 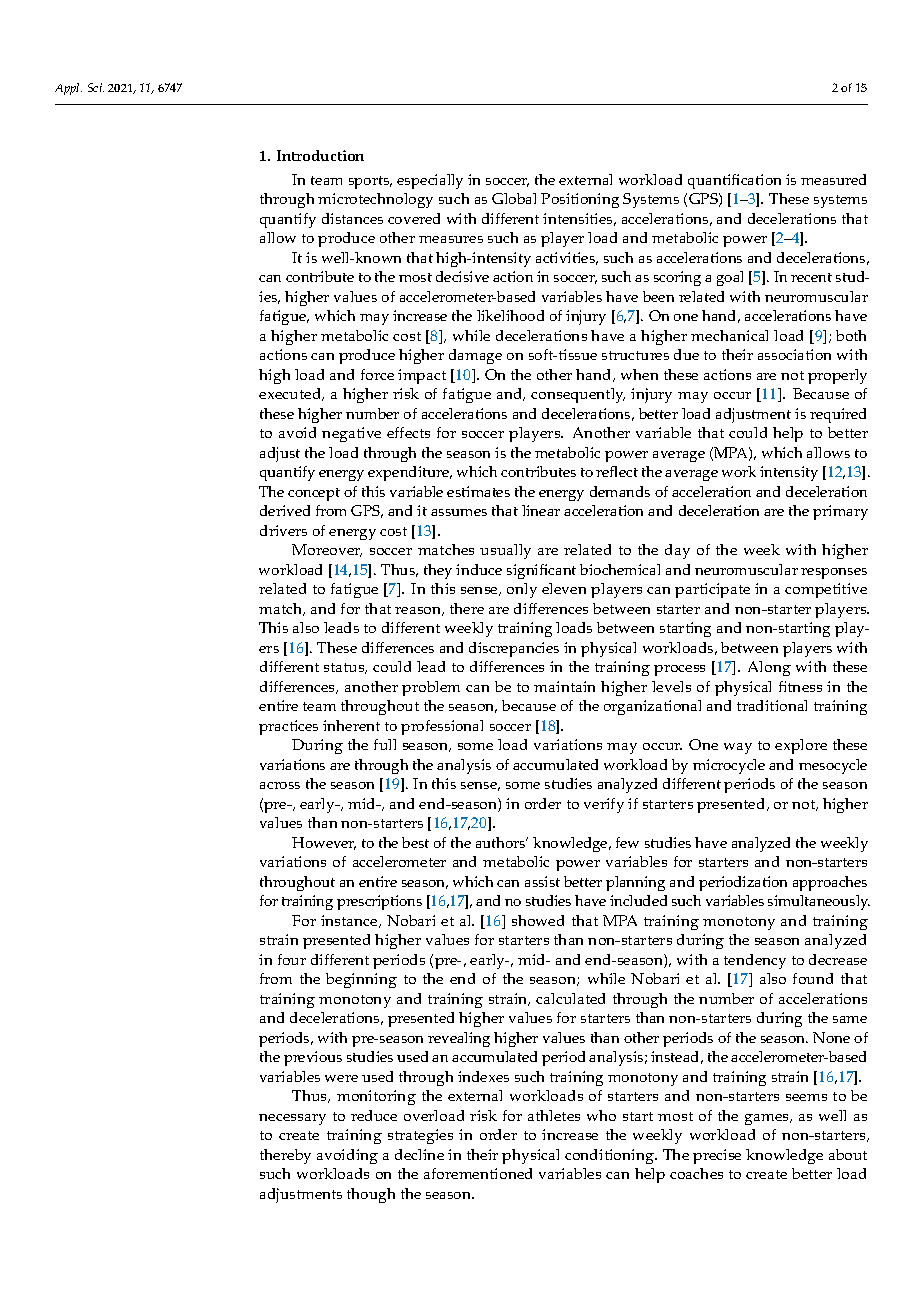 I want to click on mechanical, so click(x=729, y=335).
